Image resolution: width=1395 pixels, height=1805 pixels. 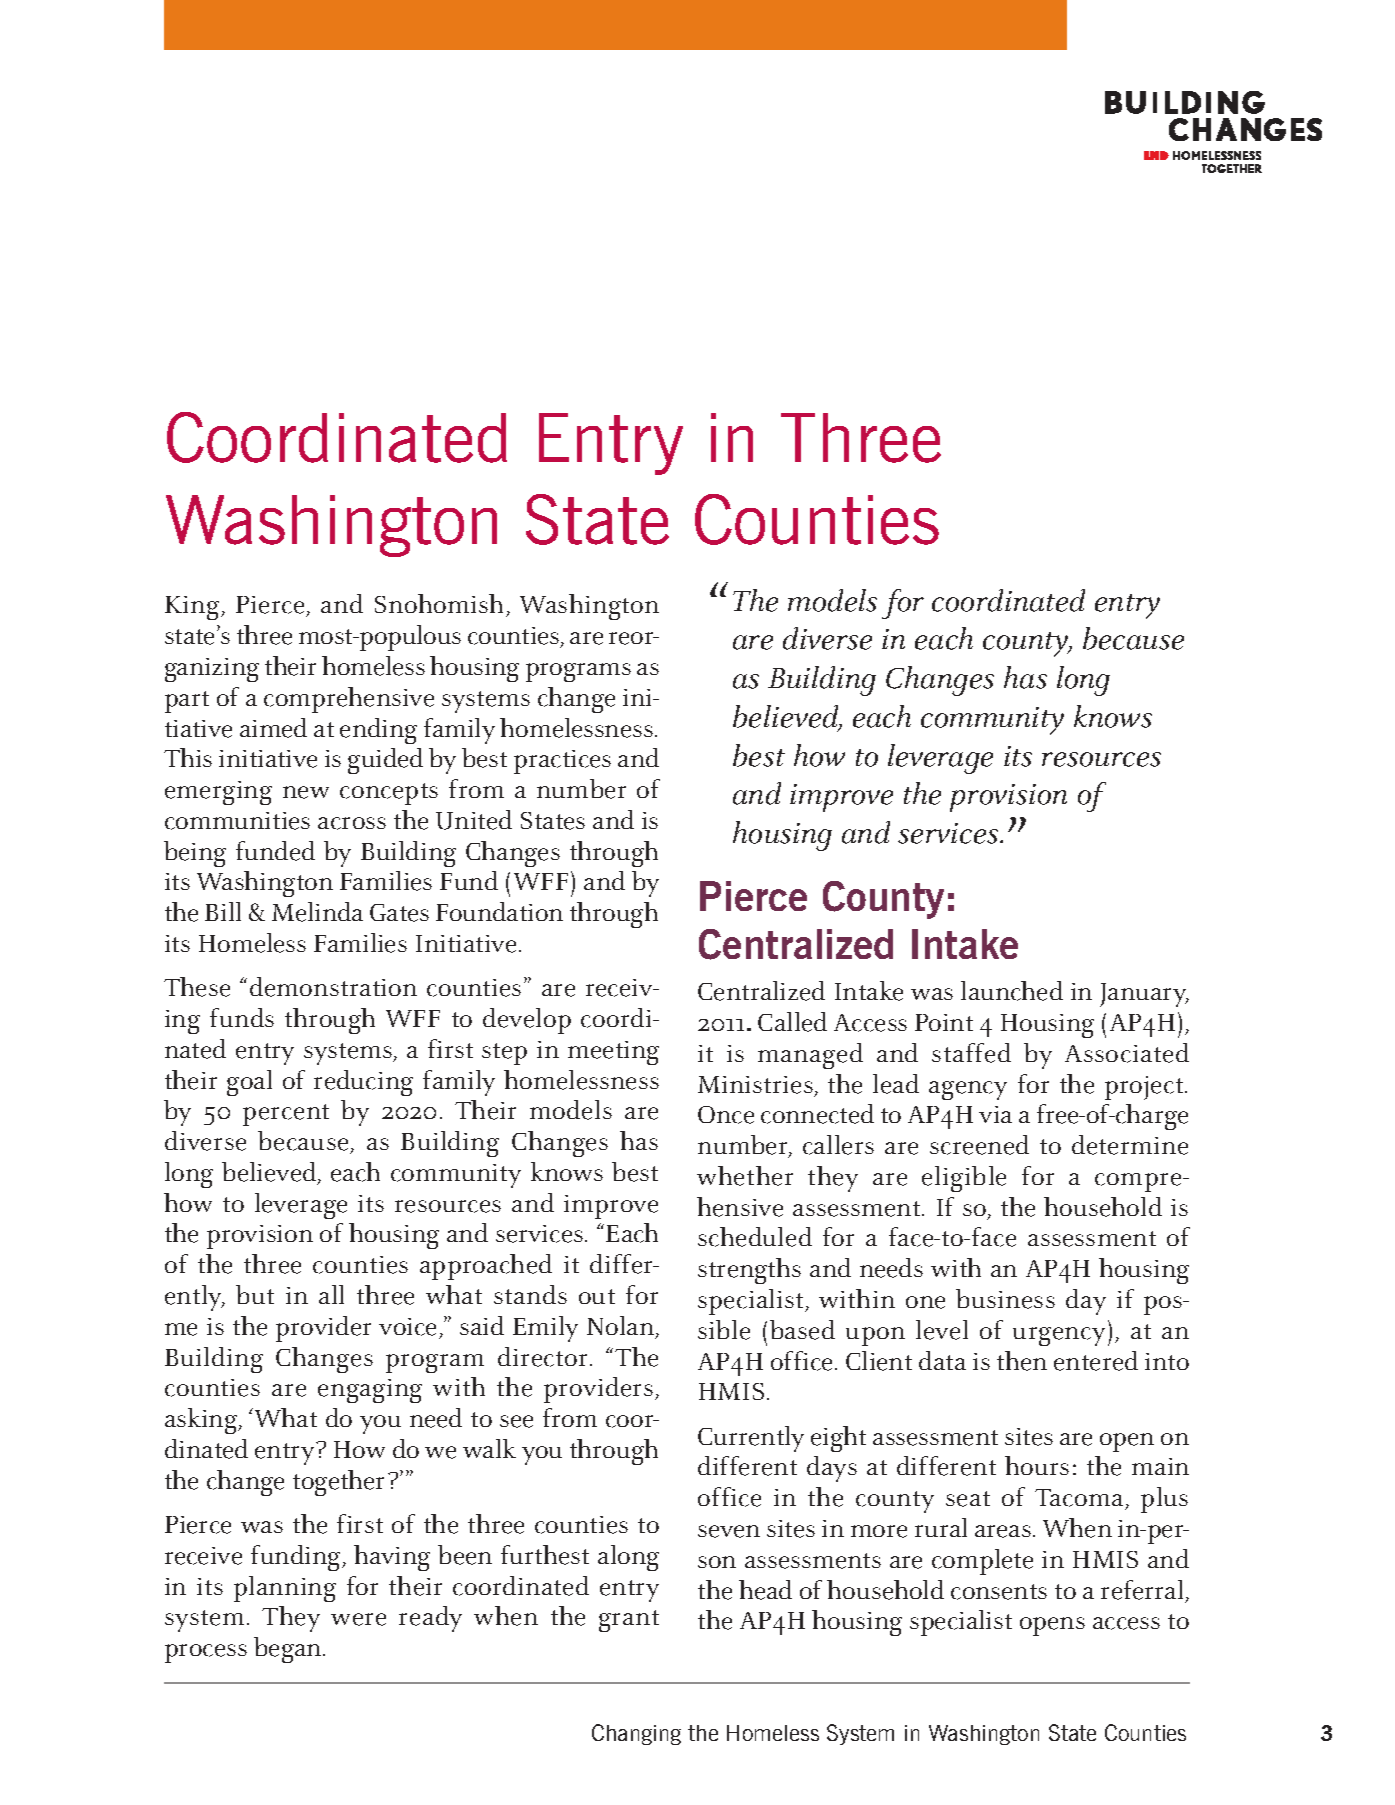 What do you see at coordinates (1144, 995) in the image?
I see `January` at bounding box center [1144, 995].
